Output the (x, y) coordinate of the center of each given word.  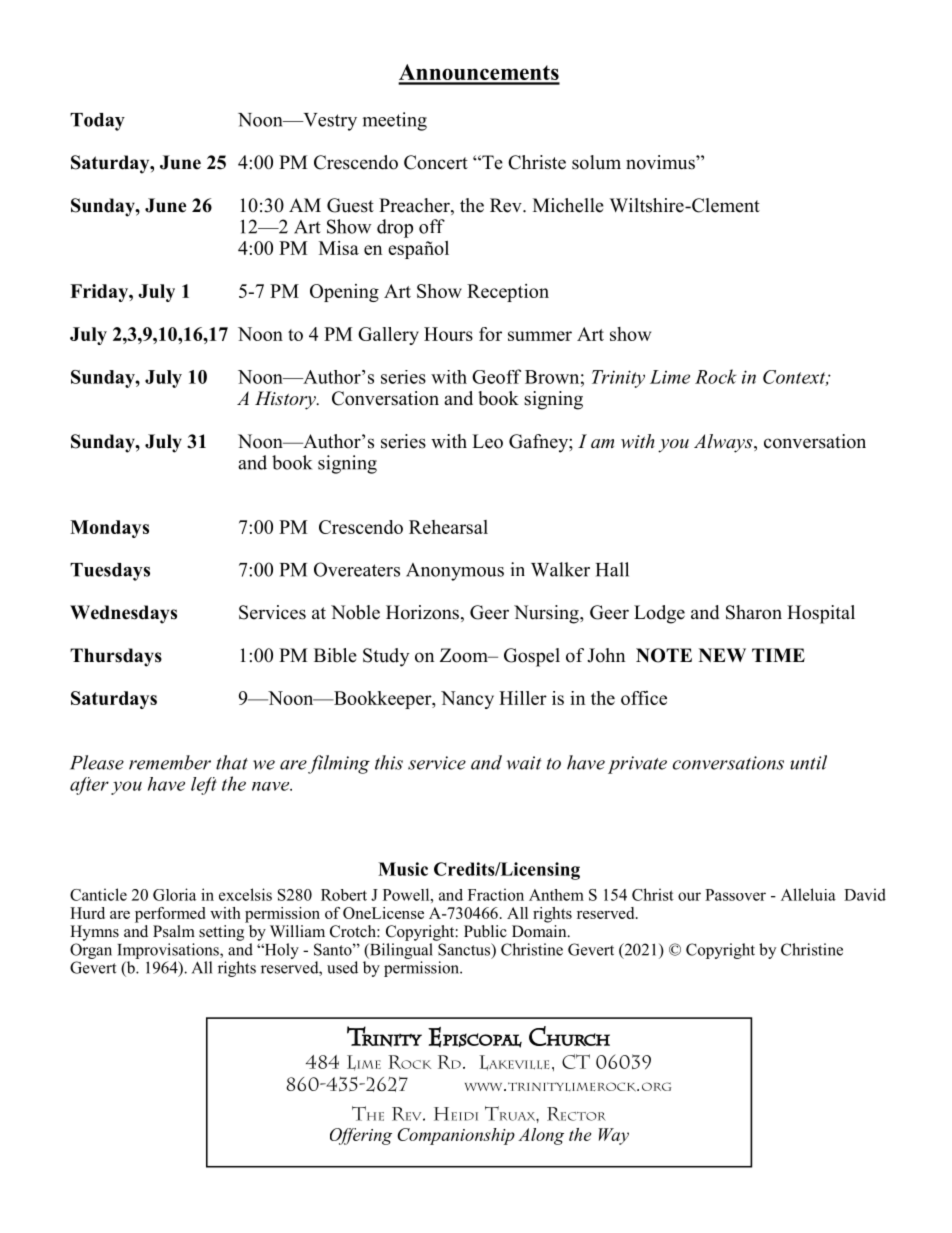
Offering (361, 1136)
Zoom (465, 655)
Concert (436, 162)
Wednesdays (123, 614)
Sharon (754, 612)
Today (97, 122)
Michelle (568, 205)
